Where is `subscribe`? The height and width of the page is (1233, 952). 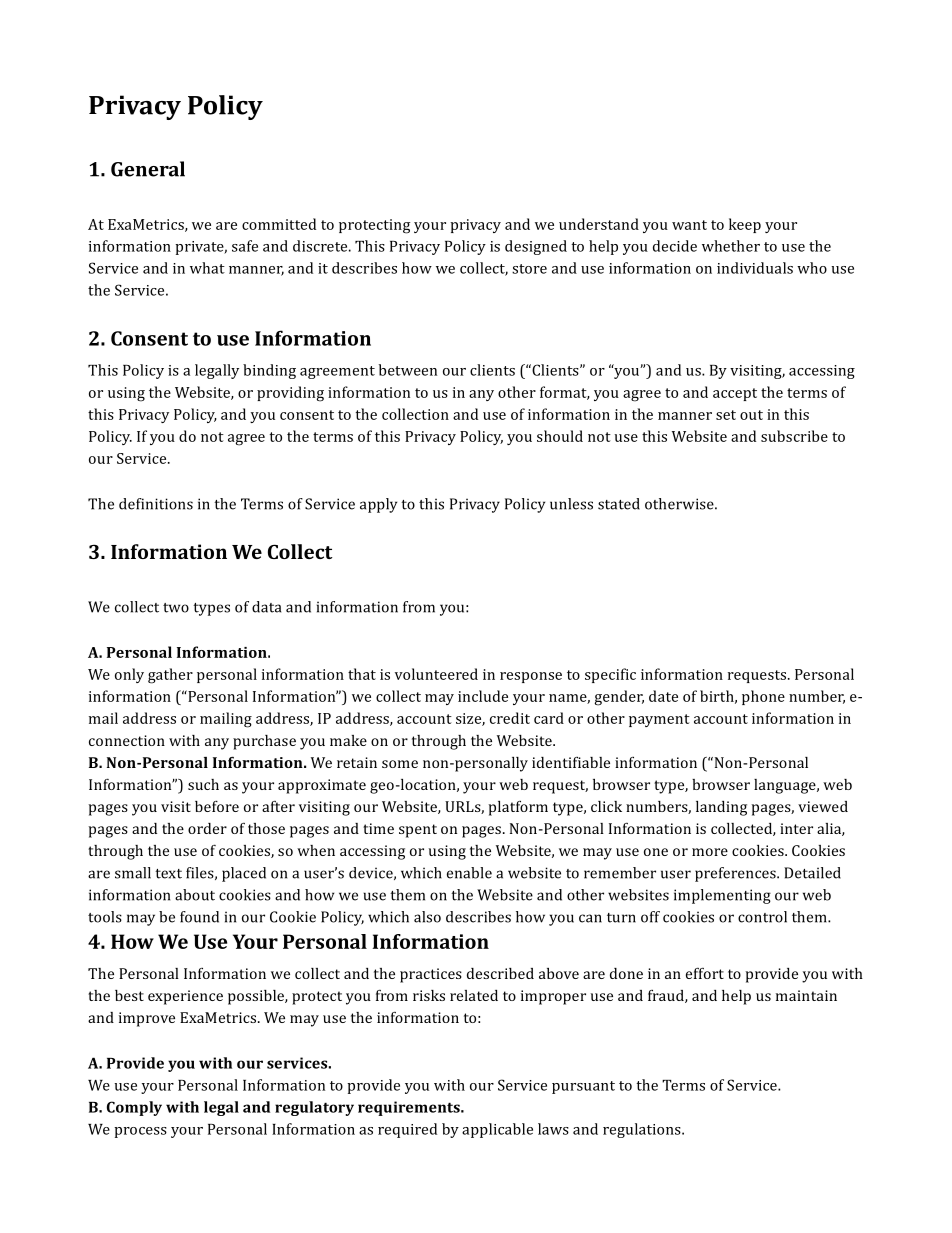
subscribe is located at coordinates (794, 436).
